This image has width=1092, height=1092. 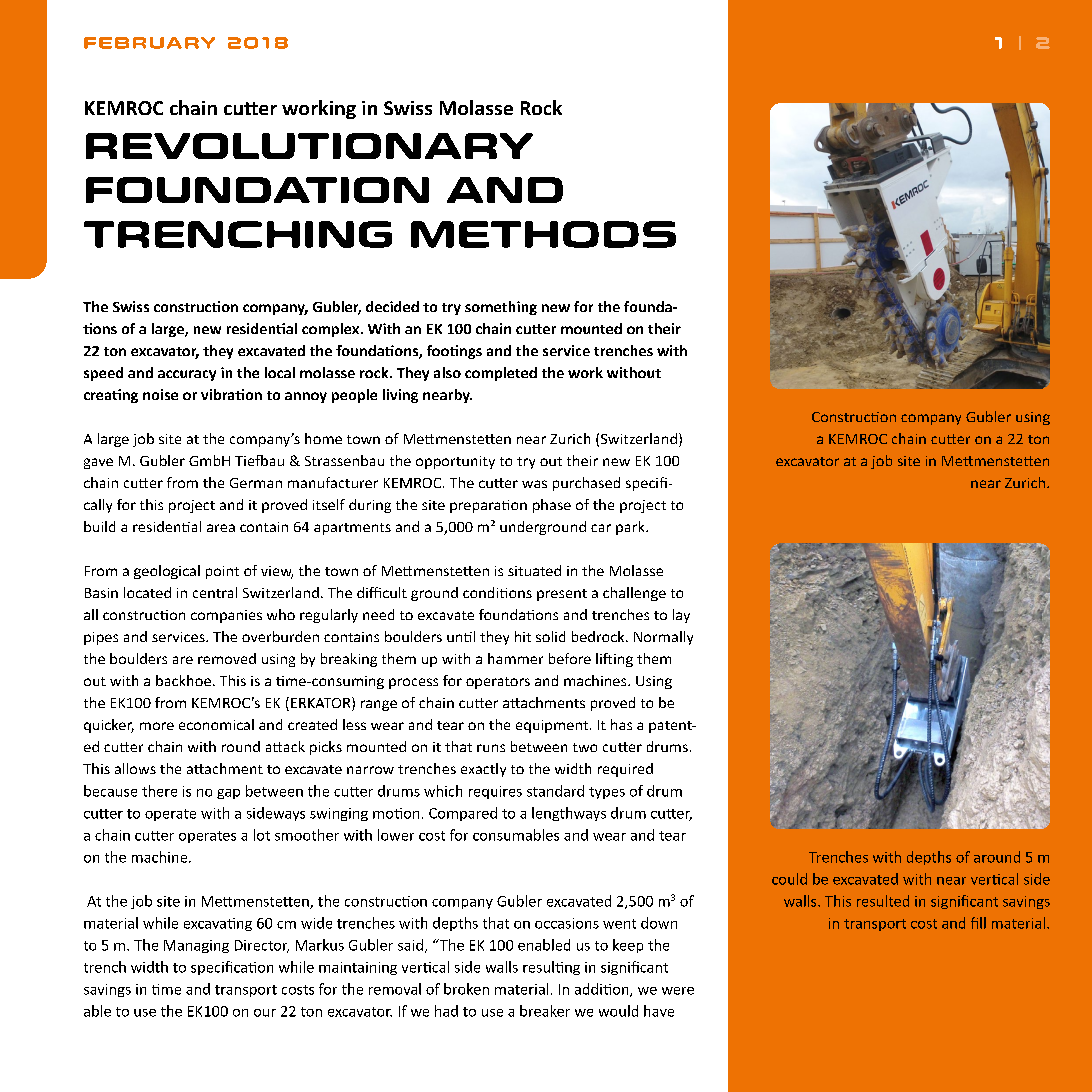 What do you see at coordinates (309, 146) in the image?
I see `REVOLUTIONARY` at bounding box center [309, 146].
